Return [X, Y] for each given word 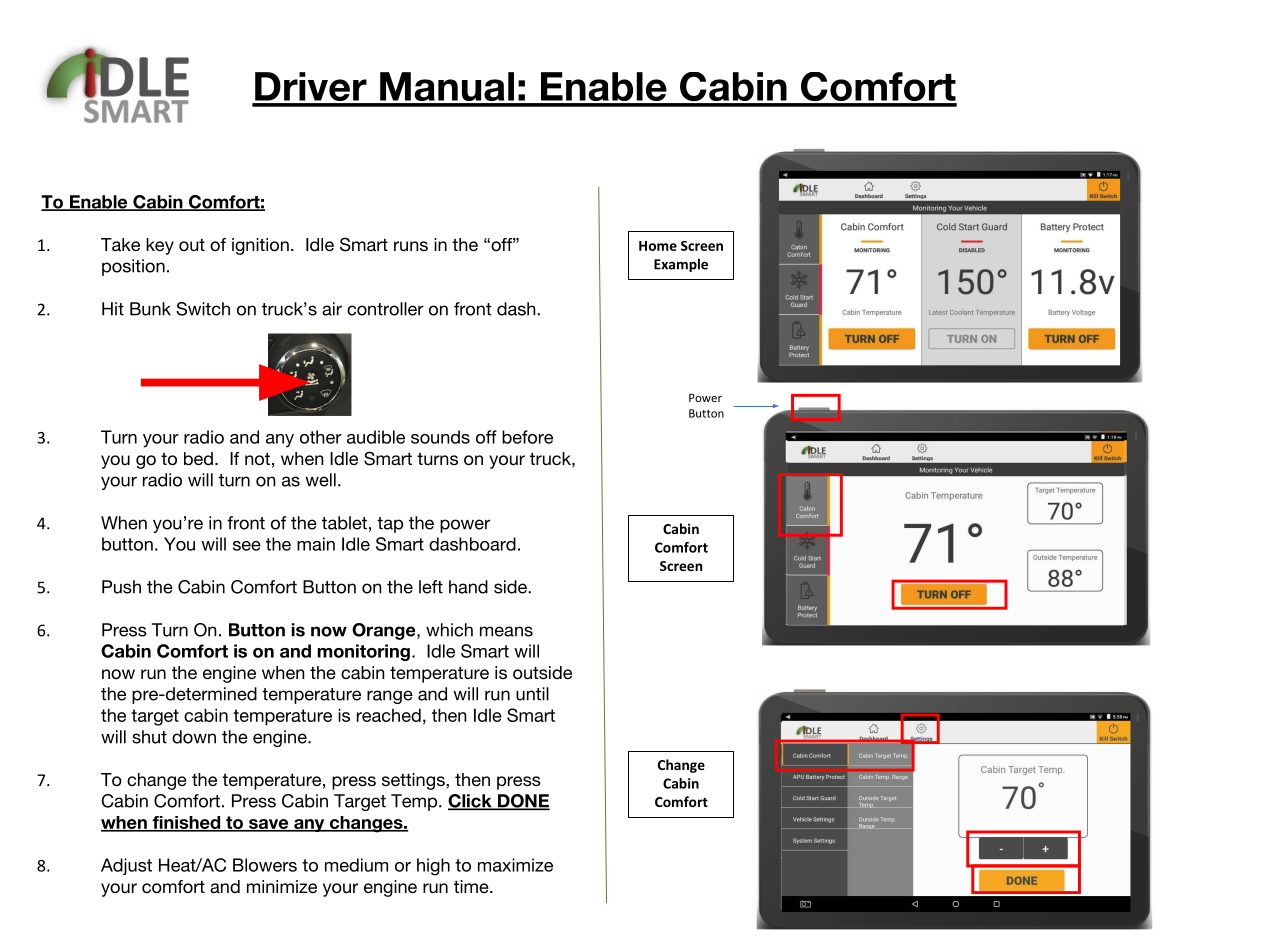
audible [376, 437]
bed [198, 459]
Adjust [126, 866]
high [433, 867]
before [527, 437]
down [194, 737]
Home [658, 246]
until [532, 694]
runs [411, 246]
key [160, 246]
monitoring [364, 652]
